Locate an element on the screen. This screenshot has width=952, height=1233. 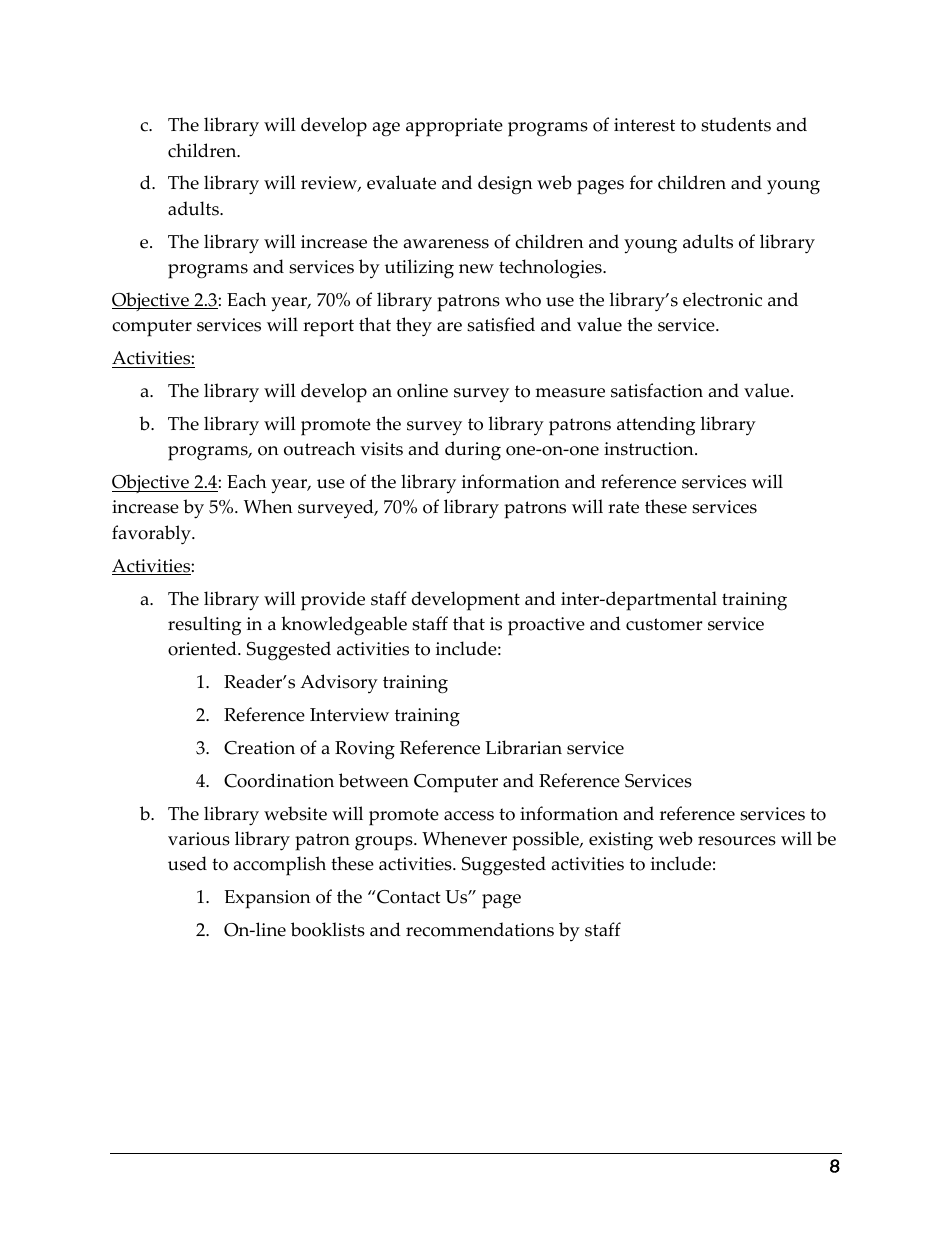
appropriate is located at coordinates (454, 127).
